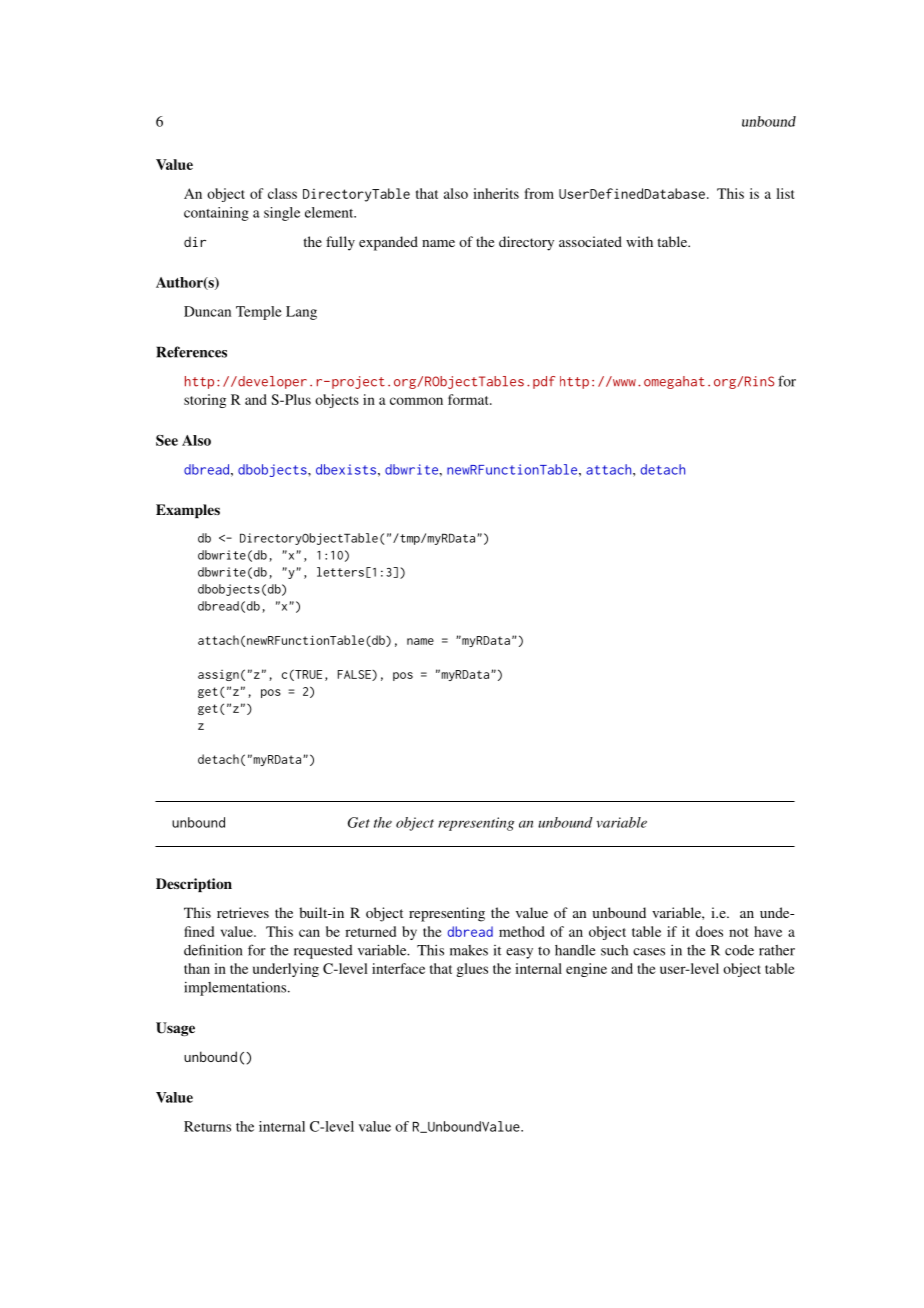  Describe the element at coordinates (207, 1126) in the screenshot. I see `Returns` at that location.
